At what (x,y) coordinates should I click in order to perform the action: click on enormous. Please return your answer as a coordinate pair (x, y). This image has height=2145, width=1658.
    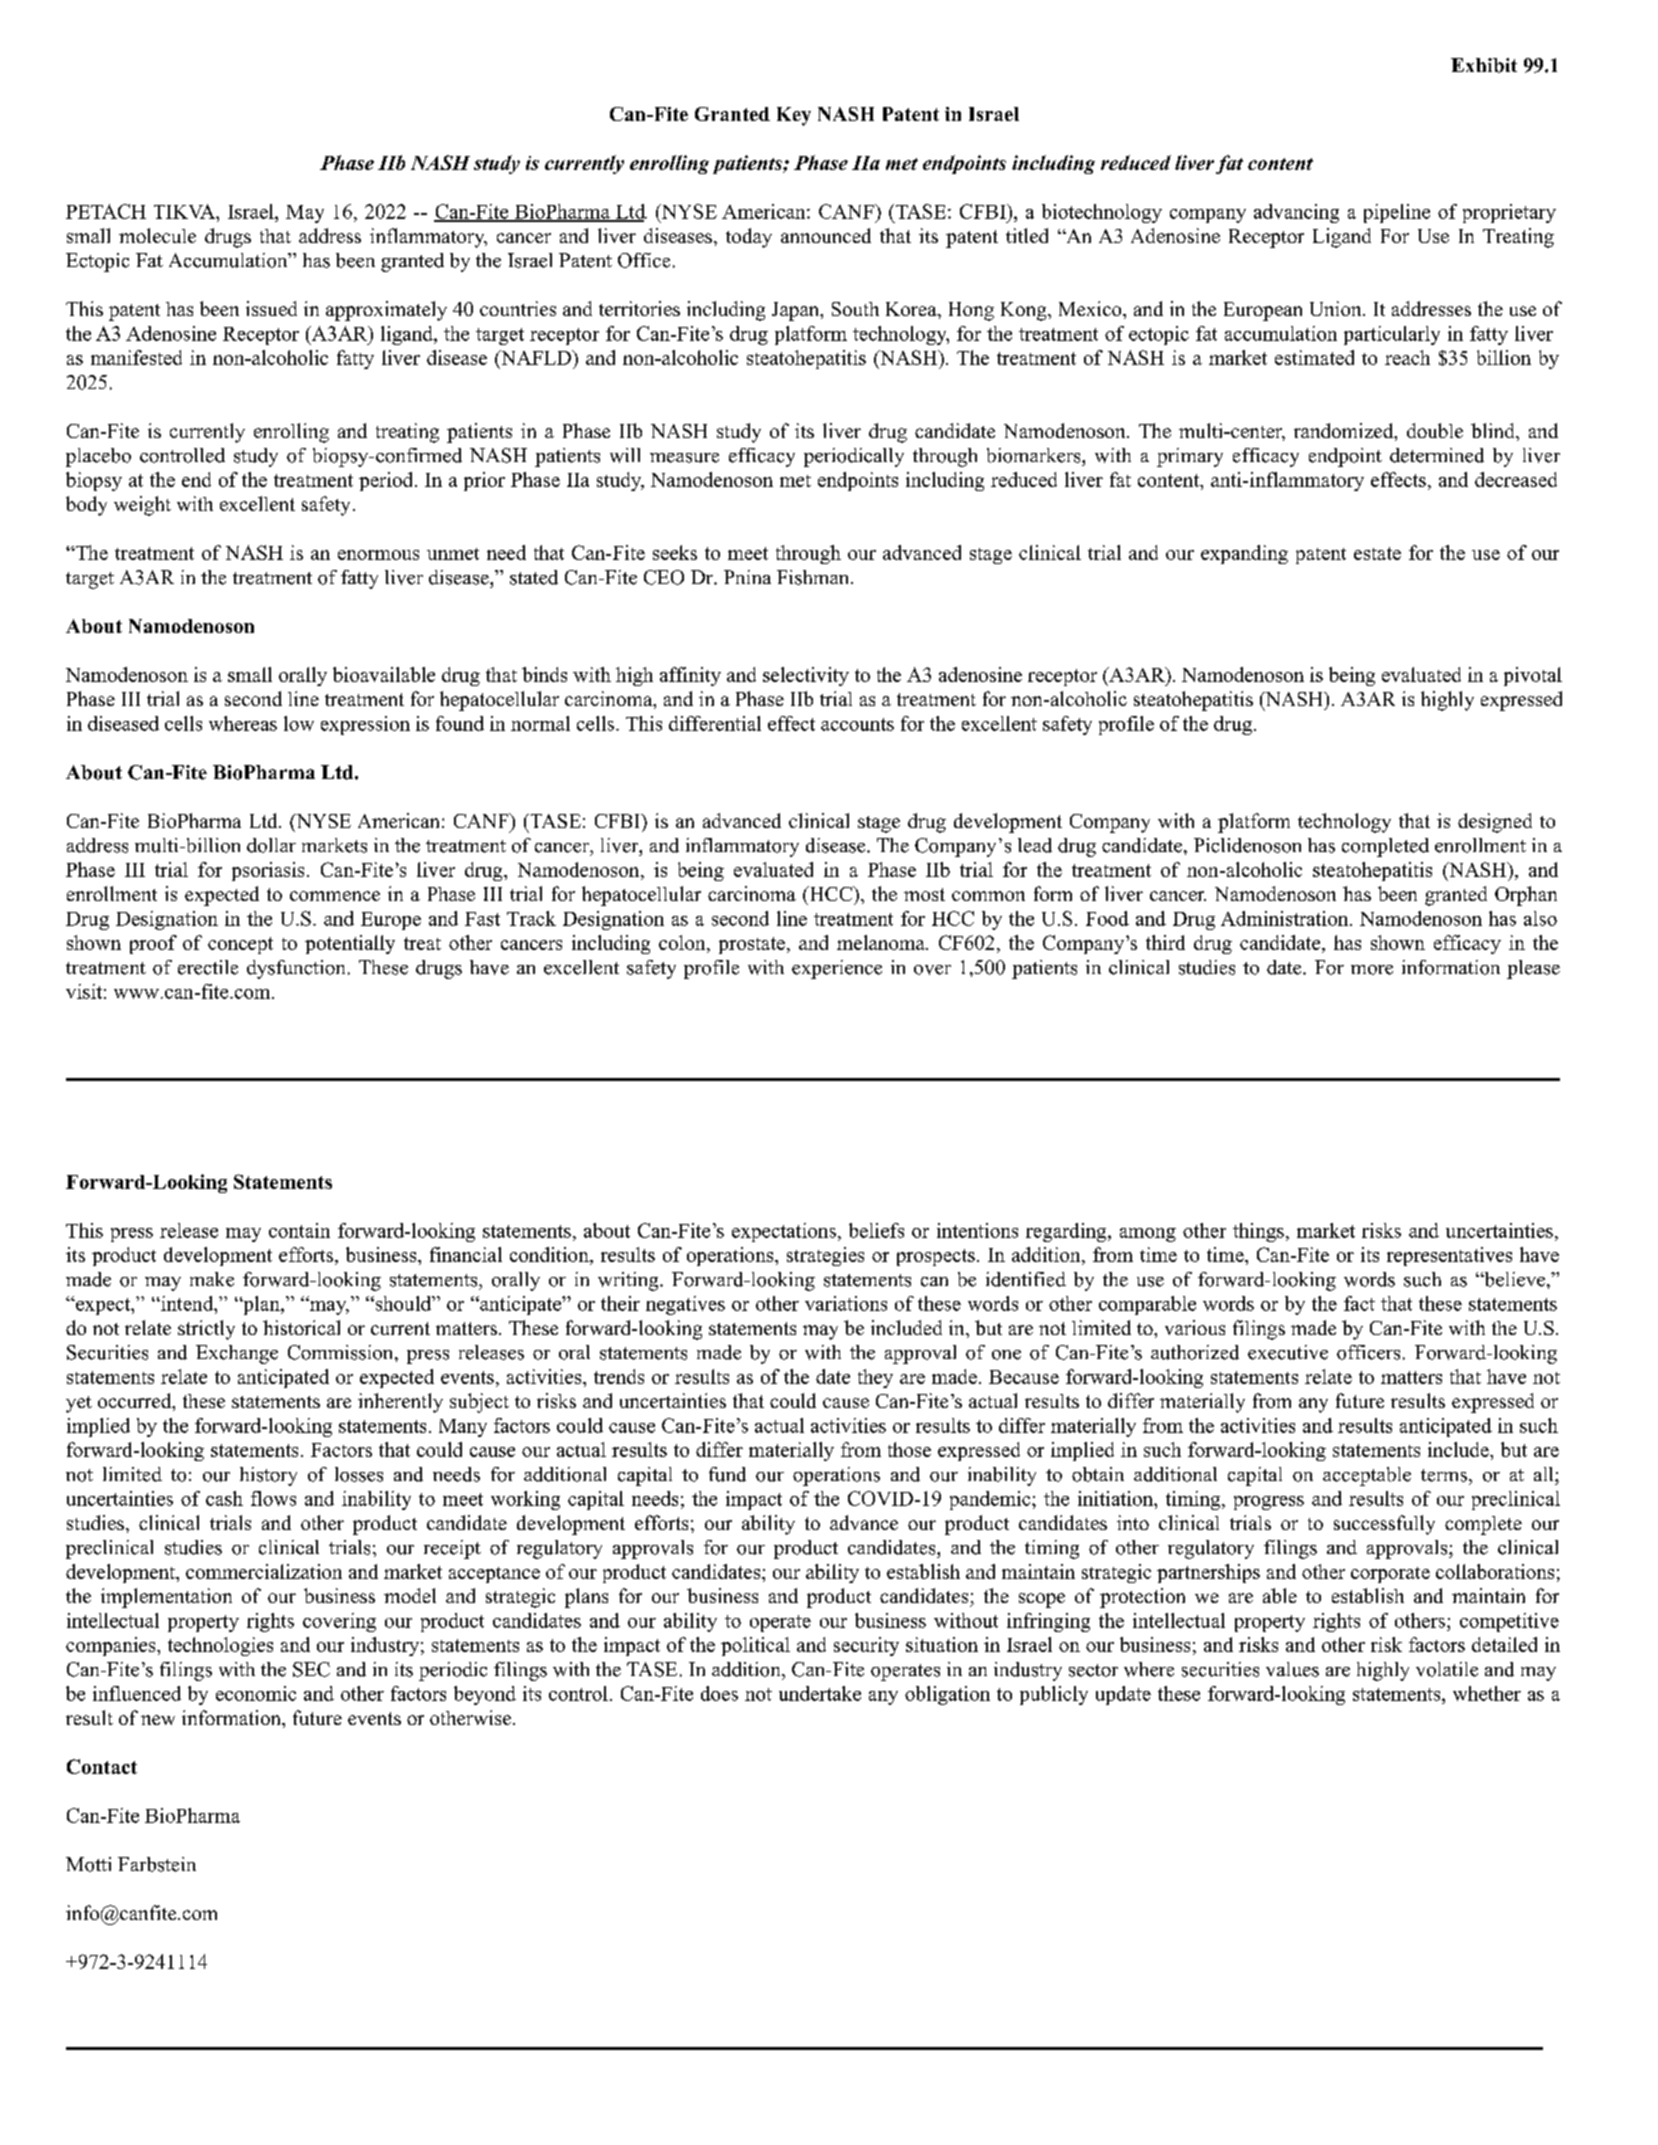
    Looking at the image, I should click on (378, 555).
